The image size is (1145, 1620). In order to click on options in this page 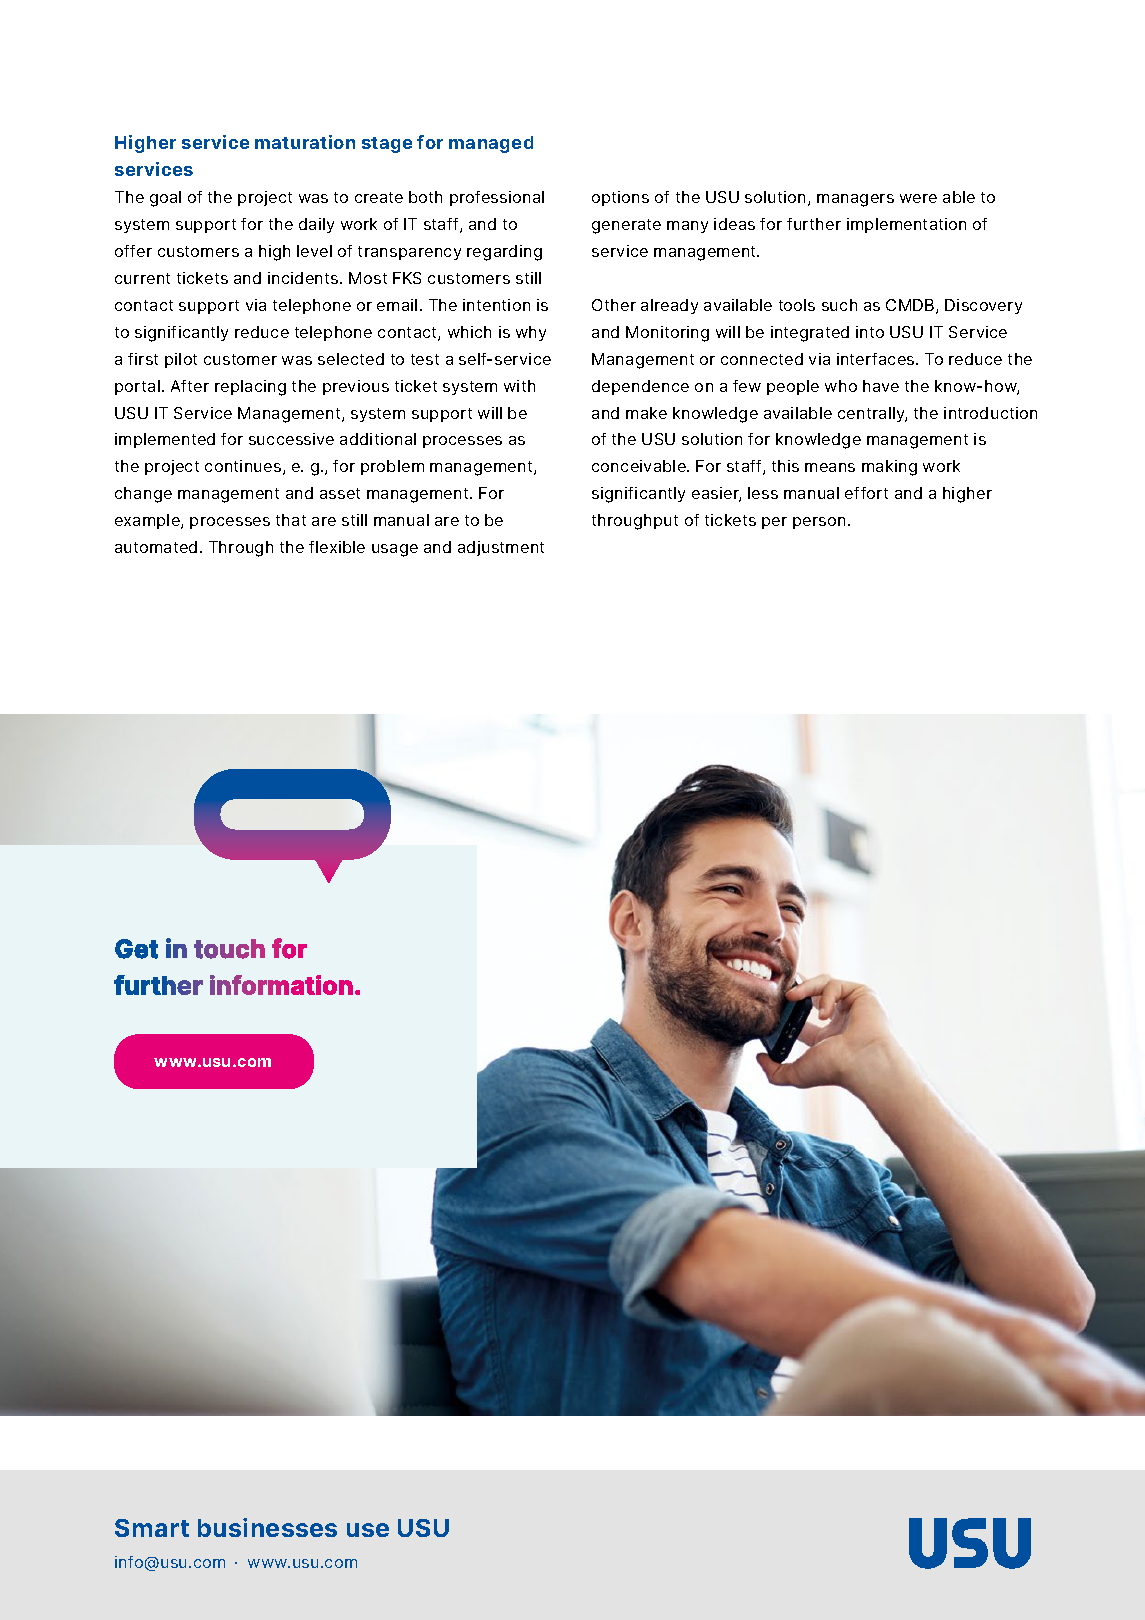, I will do `click(620, 198)`.
